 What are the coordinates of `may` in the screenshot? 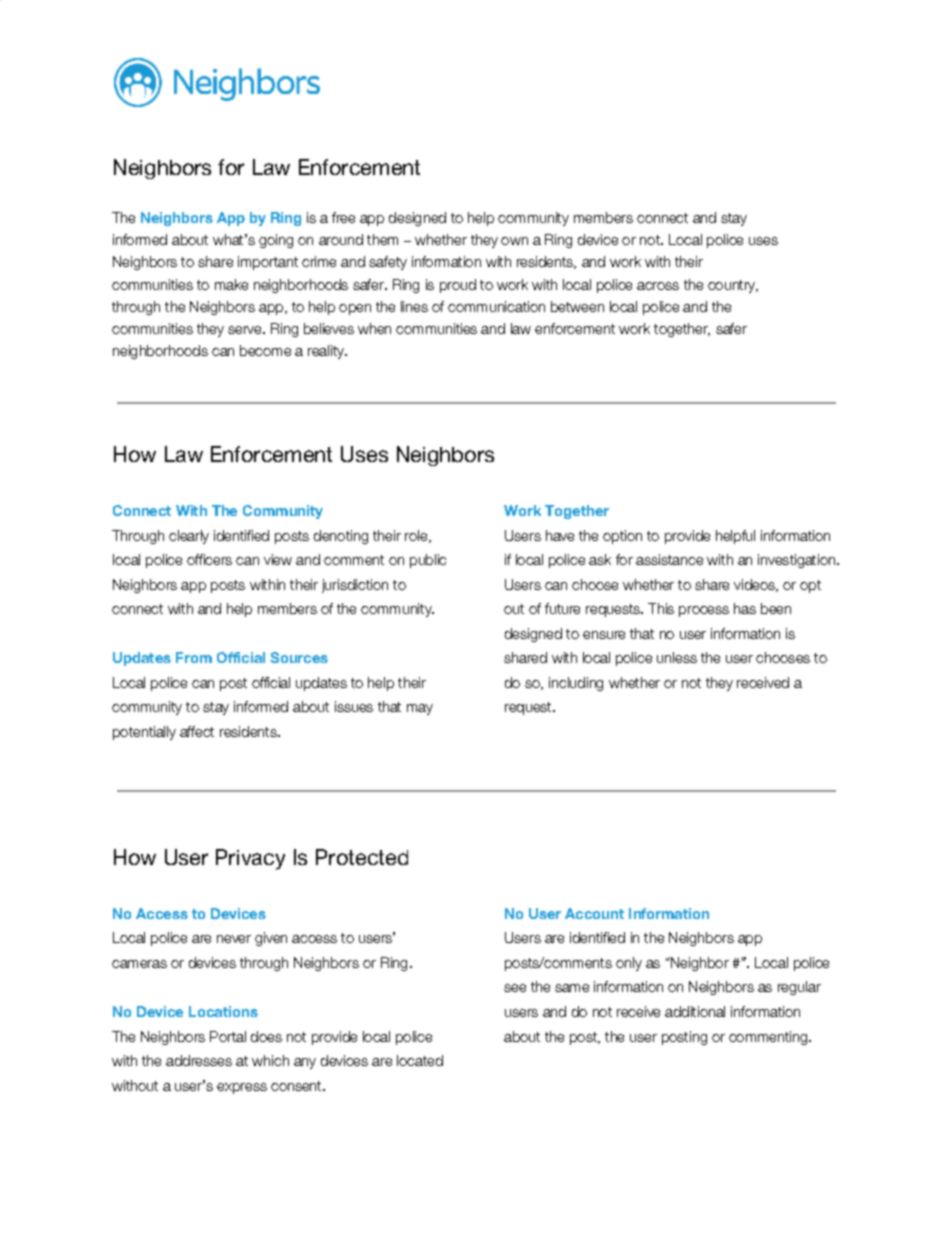 It's located at (420, 709).
